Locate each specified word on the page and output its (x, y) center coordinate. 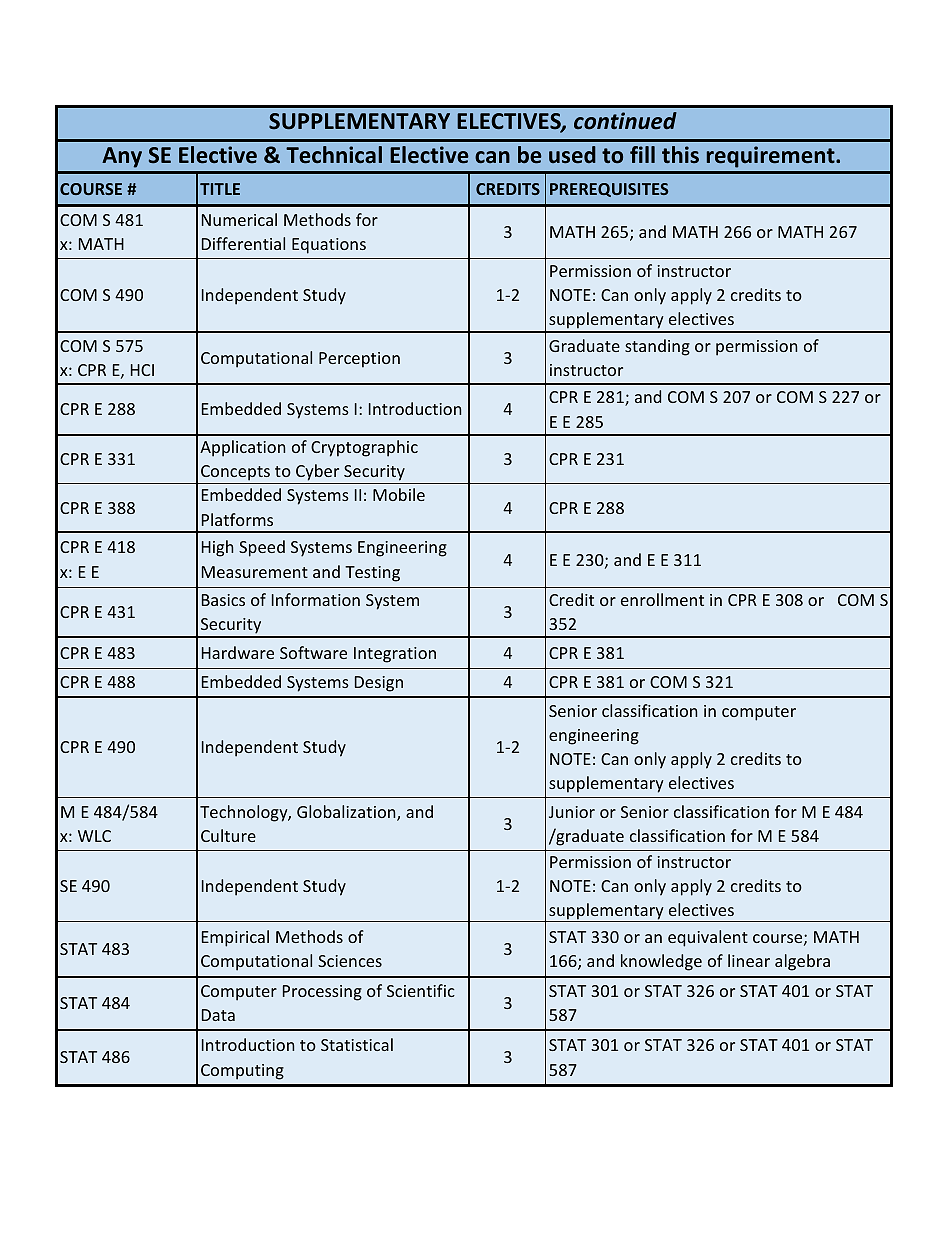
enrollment (662, 599)
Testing (372, 574)
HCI (142, 370)
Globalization (347, 813)
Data (218, 1015)
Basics (223, 600)
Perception (359, 360)
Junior (572, 812)
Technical (334, 155)
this (680, 154)
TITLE (220, 189)
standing (657, 347)
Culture (228, 835)
